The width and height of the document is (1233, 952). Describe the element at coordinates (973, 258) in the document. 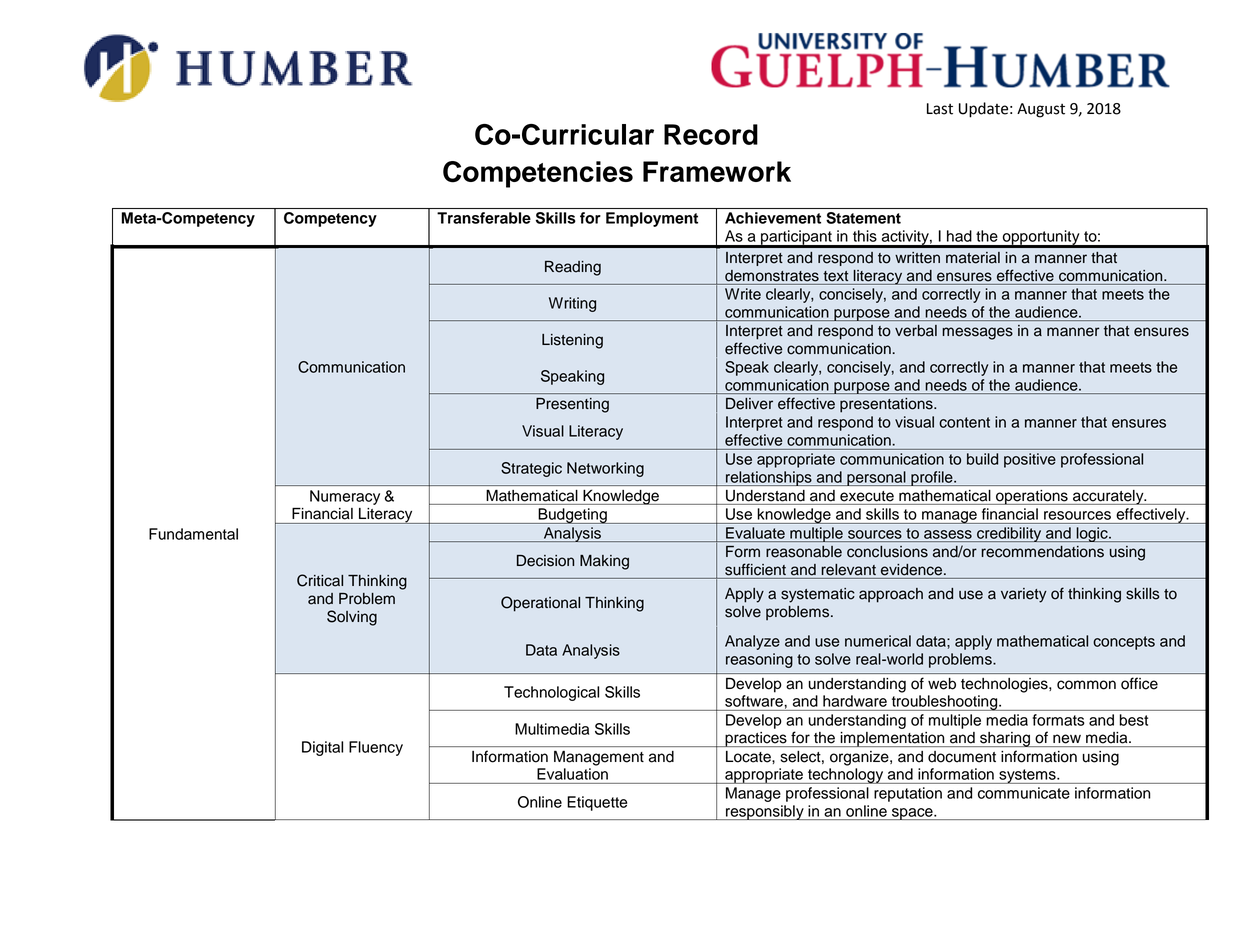

I see `material` at that location.
